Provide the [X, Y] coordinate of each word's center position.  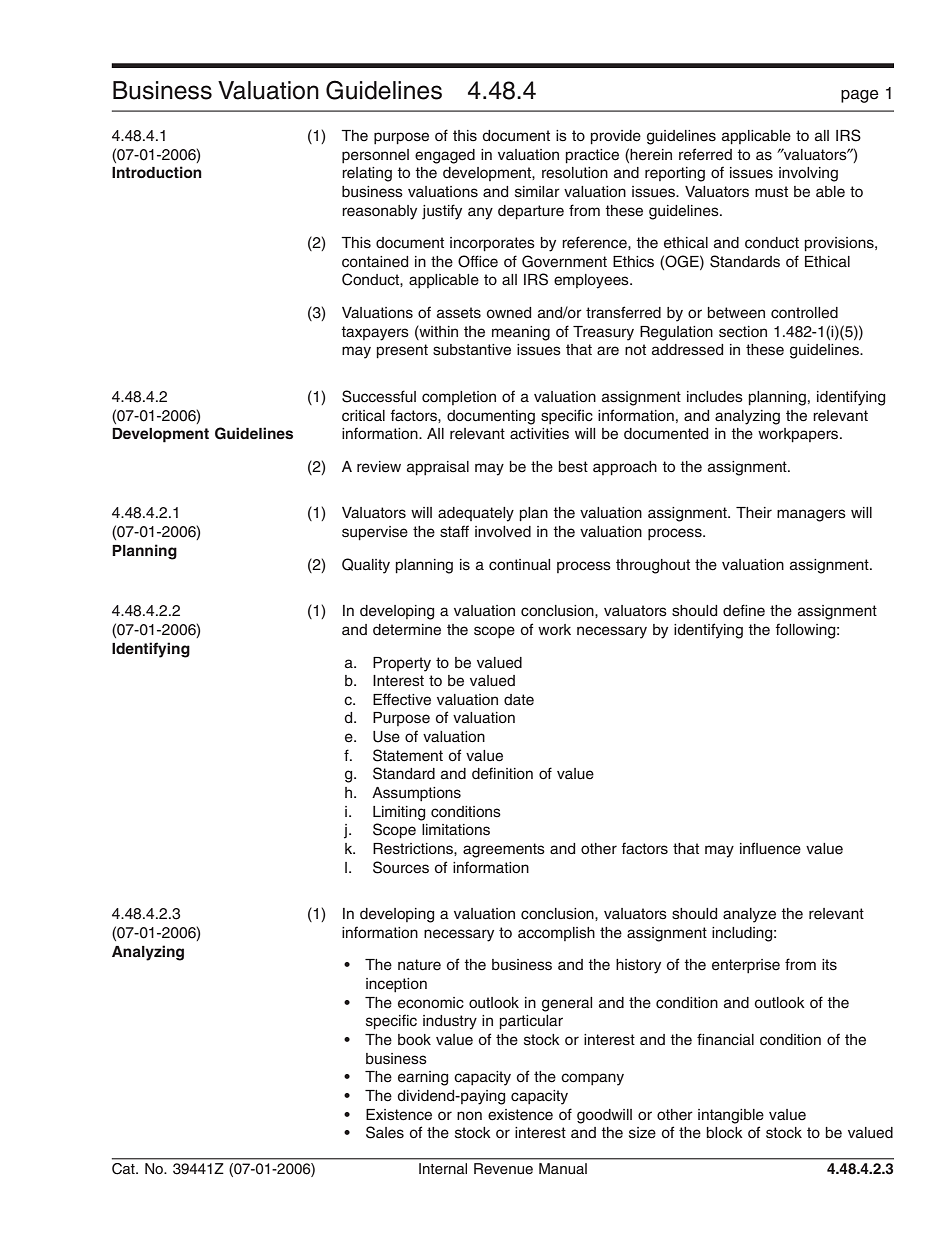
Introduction [157, 172]
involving [808, 174]
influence [770, 848]
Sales [385, 1132]
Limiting [399, 813]
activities [539, 434]
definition [502, 773]
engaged [445, 156]
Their [754, 513]
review [379, 467]
